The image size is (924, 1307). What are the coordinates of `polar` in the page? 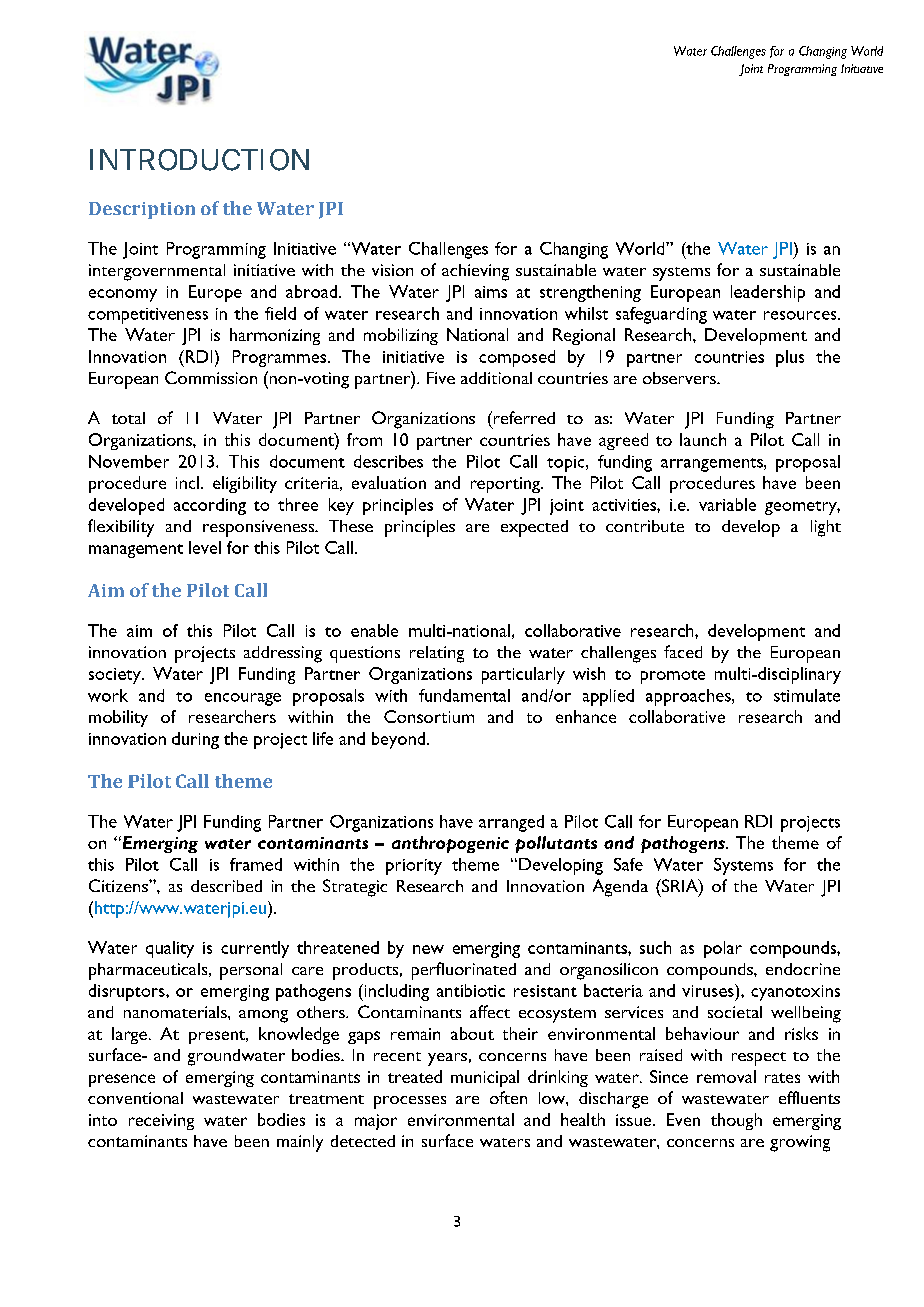 It's located at (723, 949).
